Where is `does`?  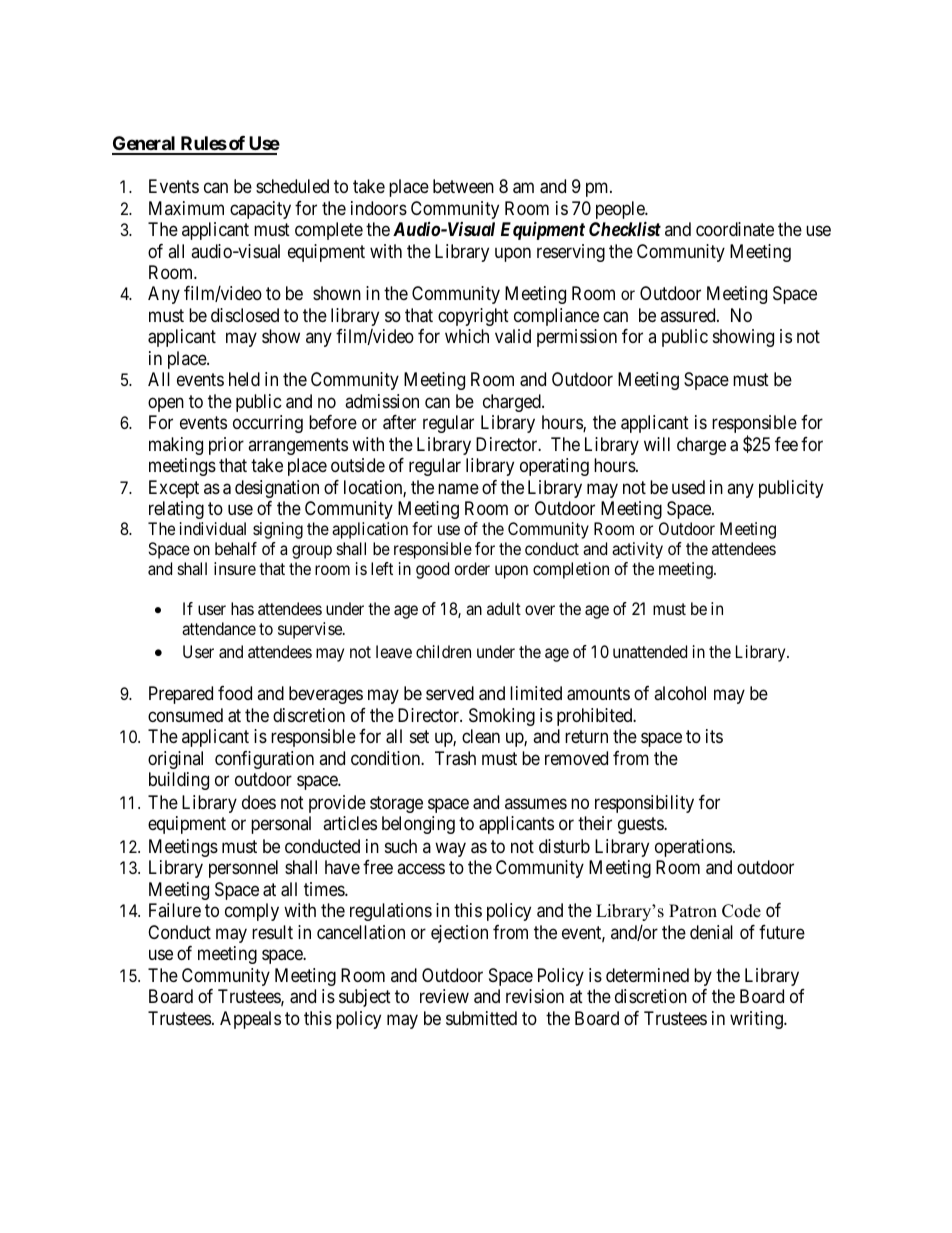
does is located at coordinates (259, 802).
